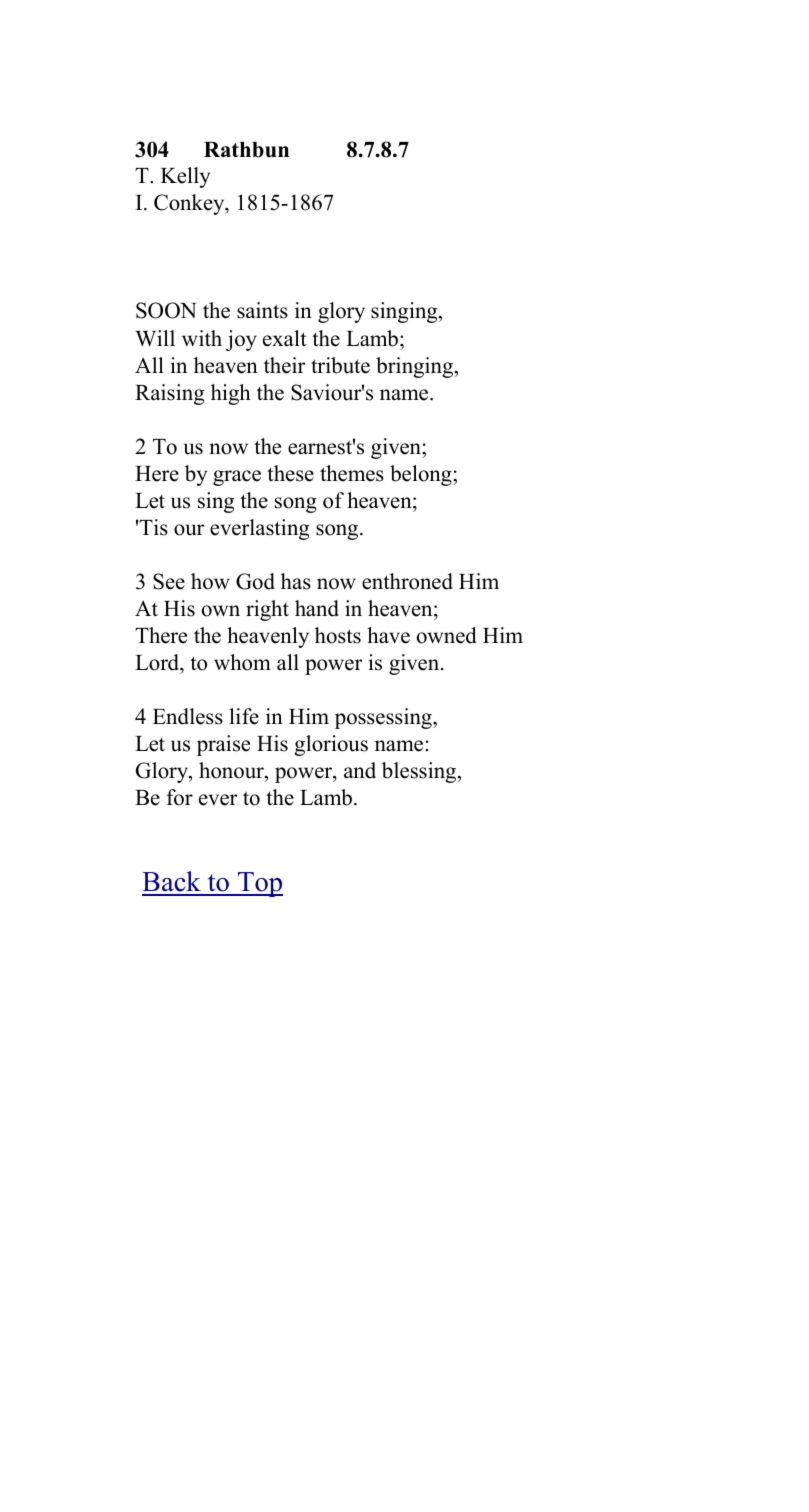  Describe the element at coordinates (188, 716) in the image. I see `Endless` at that location.
